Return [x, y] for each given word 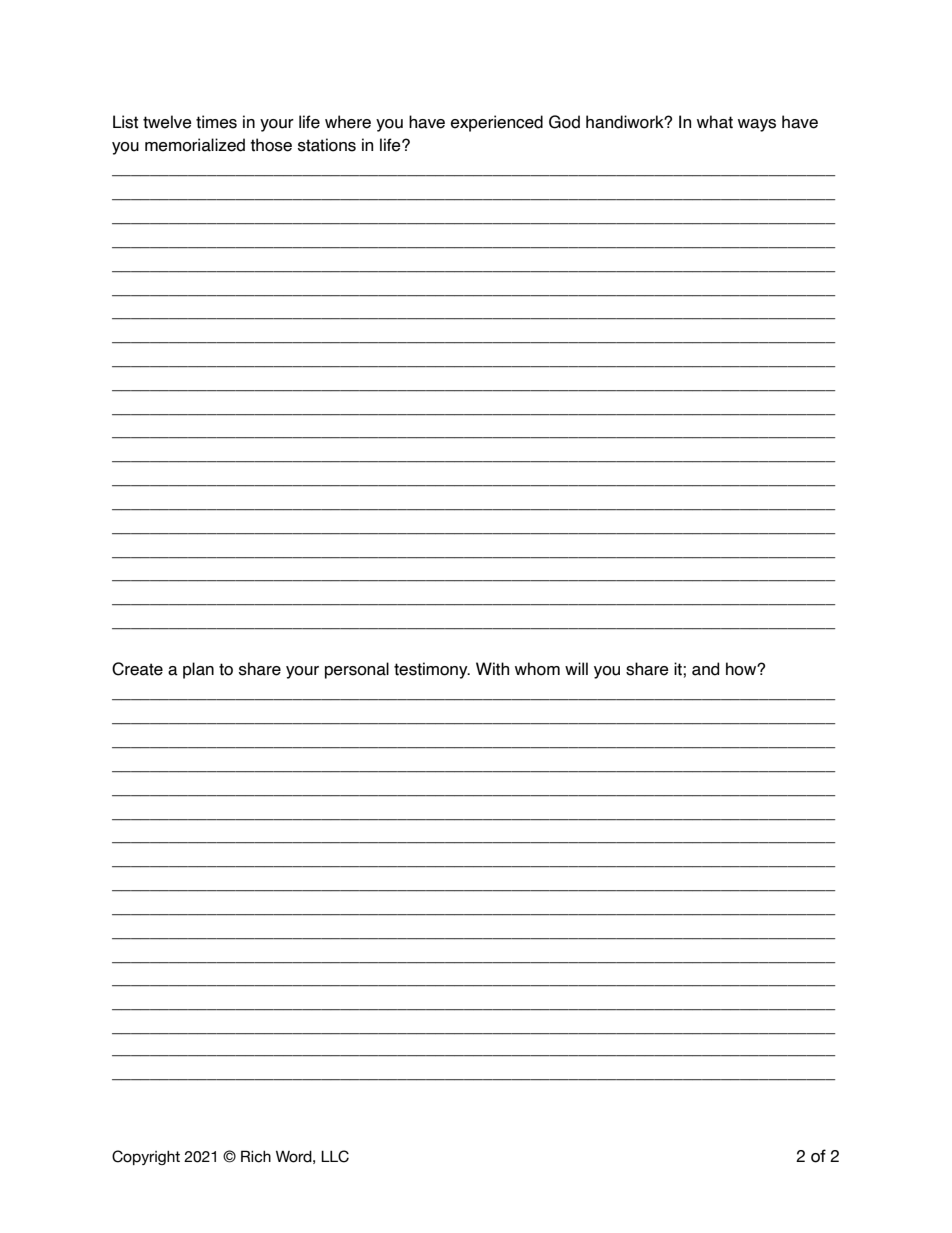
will [576, 668]
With [492, 669]
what [715, 122]
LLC [335, 1156]
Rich [256, 1156]
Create [137, 669]
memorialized [195, 145]
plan [198, 670]
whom [537, 669]
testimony [432, 670]
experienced [497, 123]
